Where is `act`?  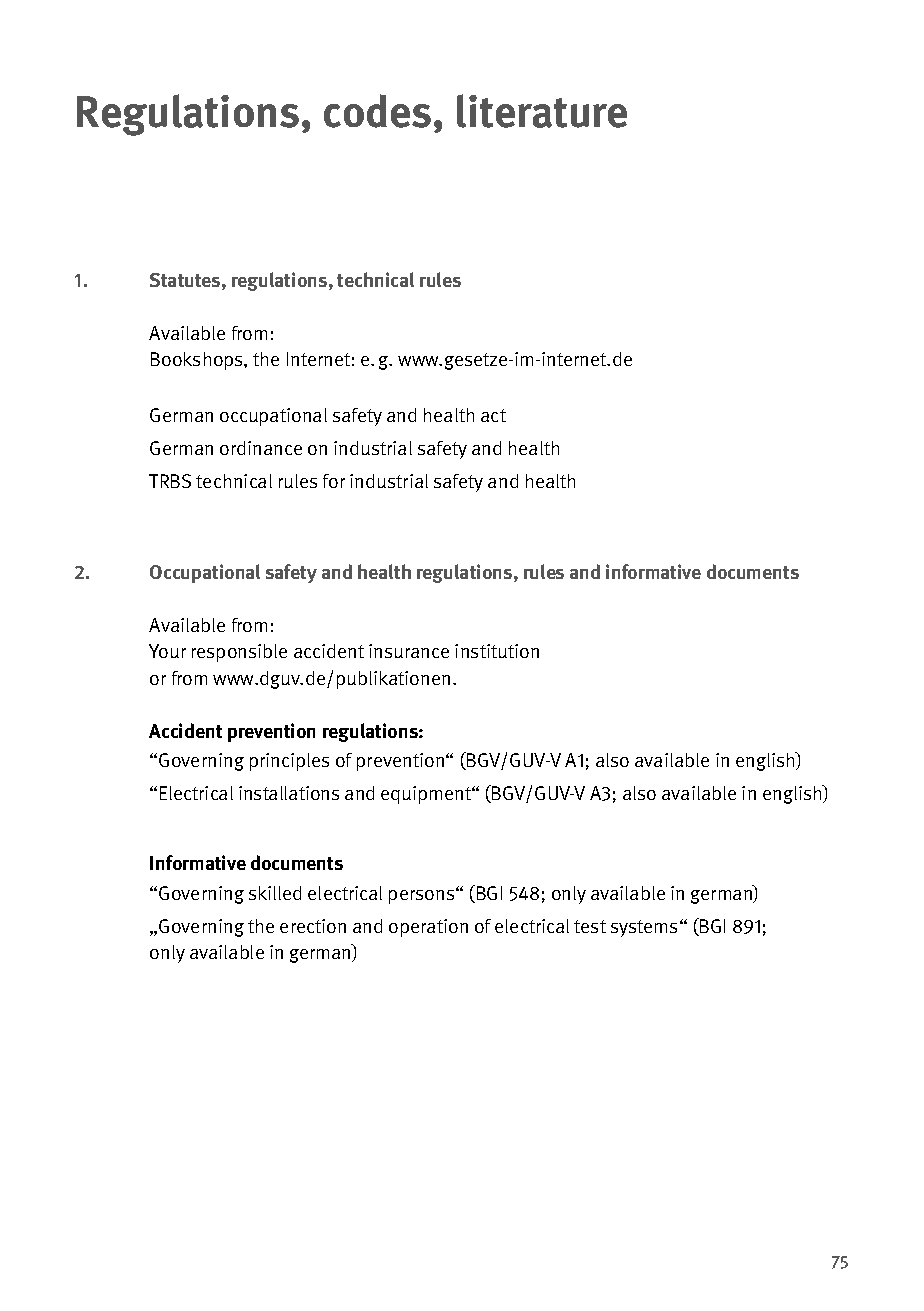
act is located at coordinates (493, 415).
